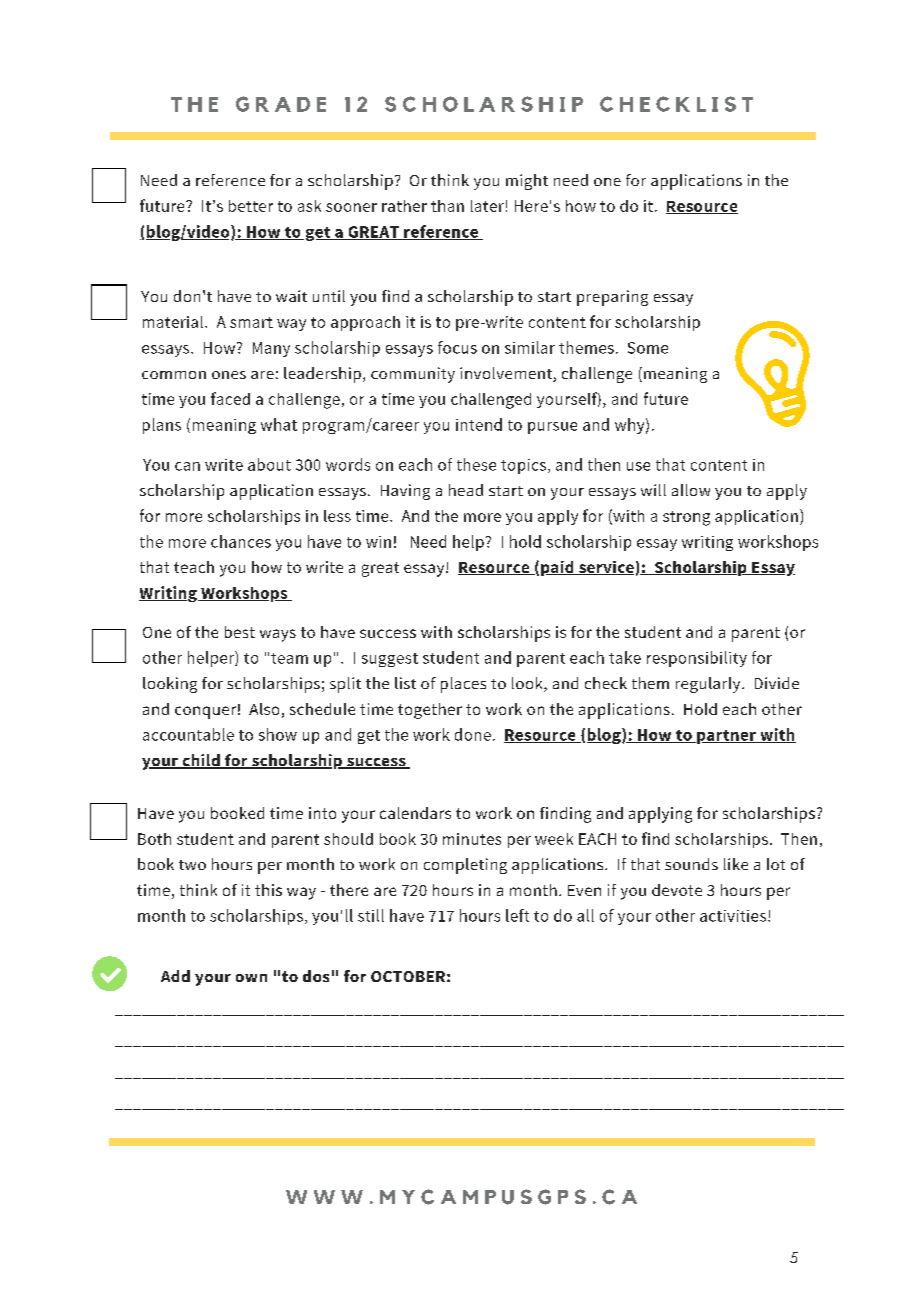 Image resolution: width=924 pixels, height=1308 pixels. I want to click on than, so click(447, 206).
